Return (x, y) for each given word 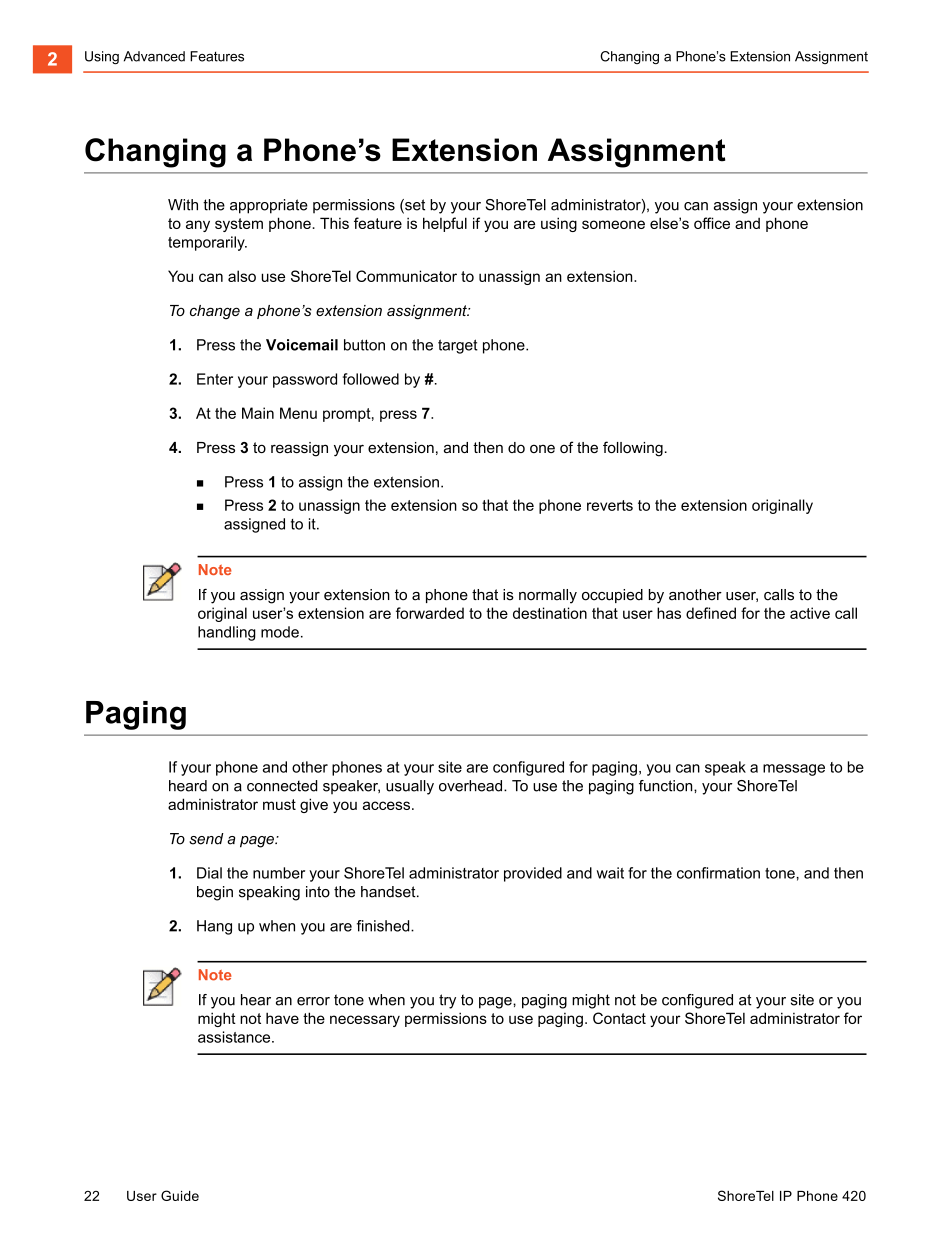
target (458, 346)
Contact (619, 1018)
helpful (445, 224)
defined (711, 613)
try (447, 1001)
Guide (180, 1195)
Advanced (154, 56)
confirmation (718, 873)
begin (215, 893)
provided (533, 874)
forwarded (430, 613)
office (712, 223)
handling (227, 633)
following (633, 449)
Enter (215, 379)
